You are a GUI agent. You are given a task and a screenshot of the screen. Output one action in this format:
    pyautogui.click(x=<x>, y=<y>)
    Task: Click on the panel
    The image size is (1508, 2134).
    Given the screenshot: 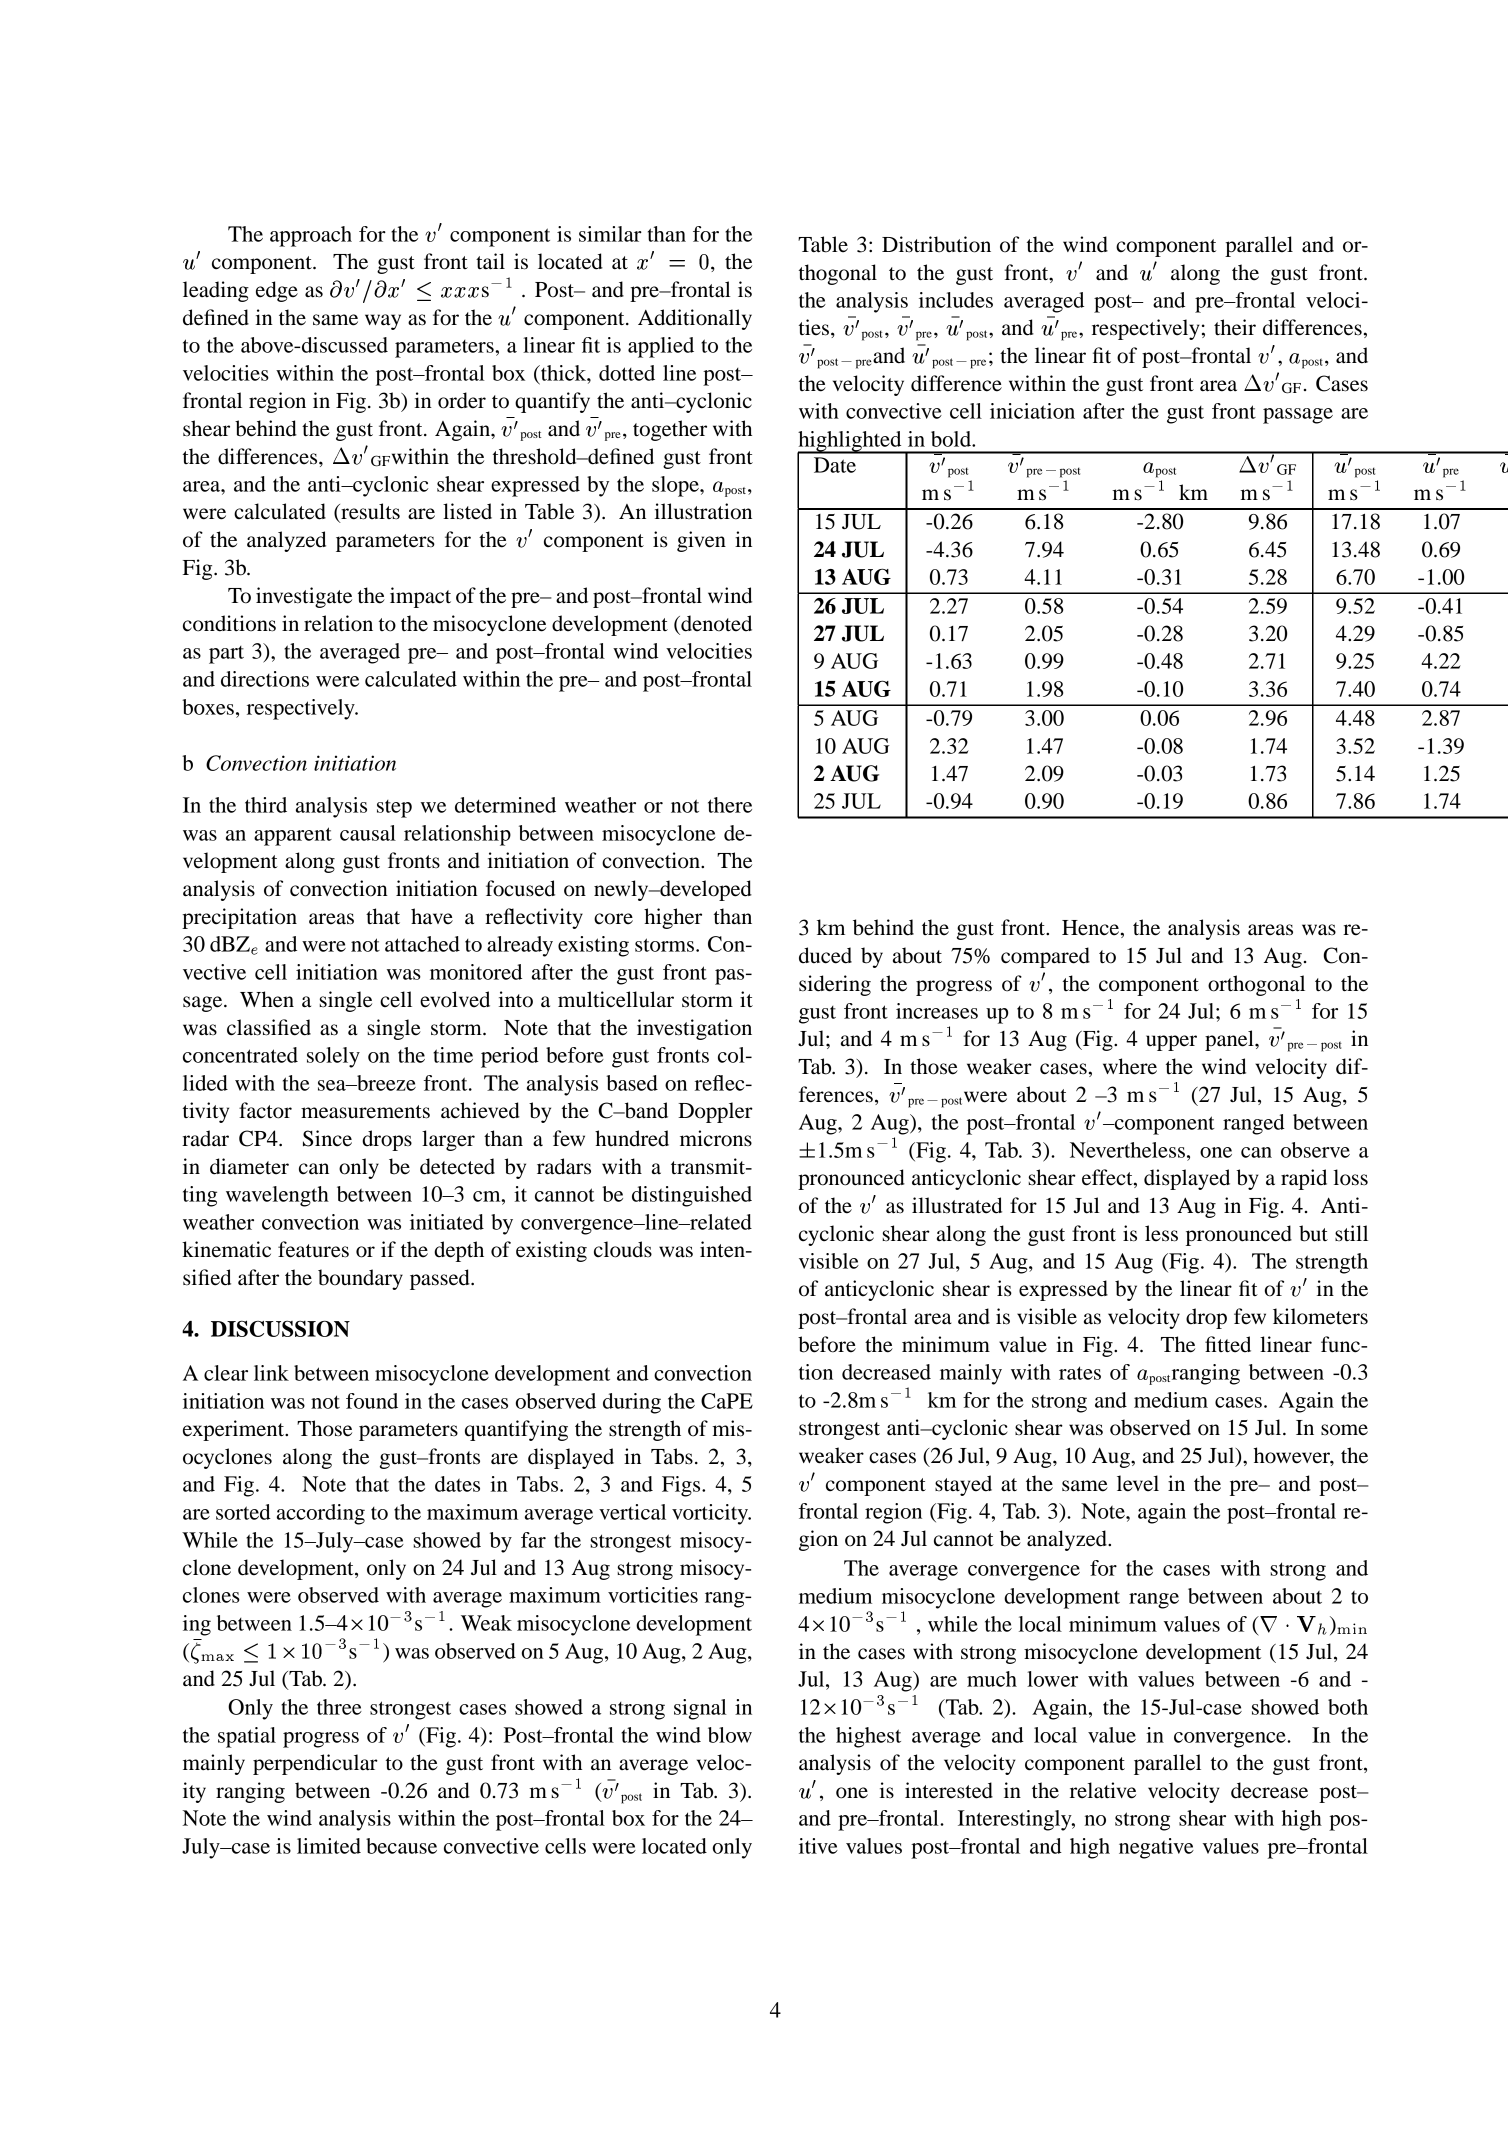 What is the action you would take?
    pyautogui.click(x=1230, y=1040)
